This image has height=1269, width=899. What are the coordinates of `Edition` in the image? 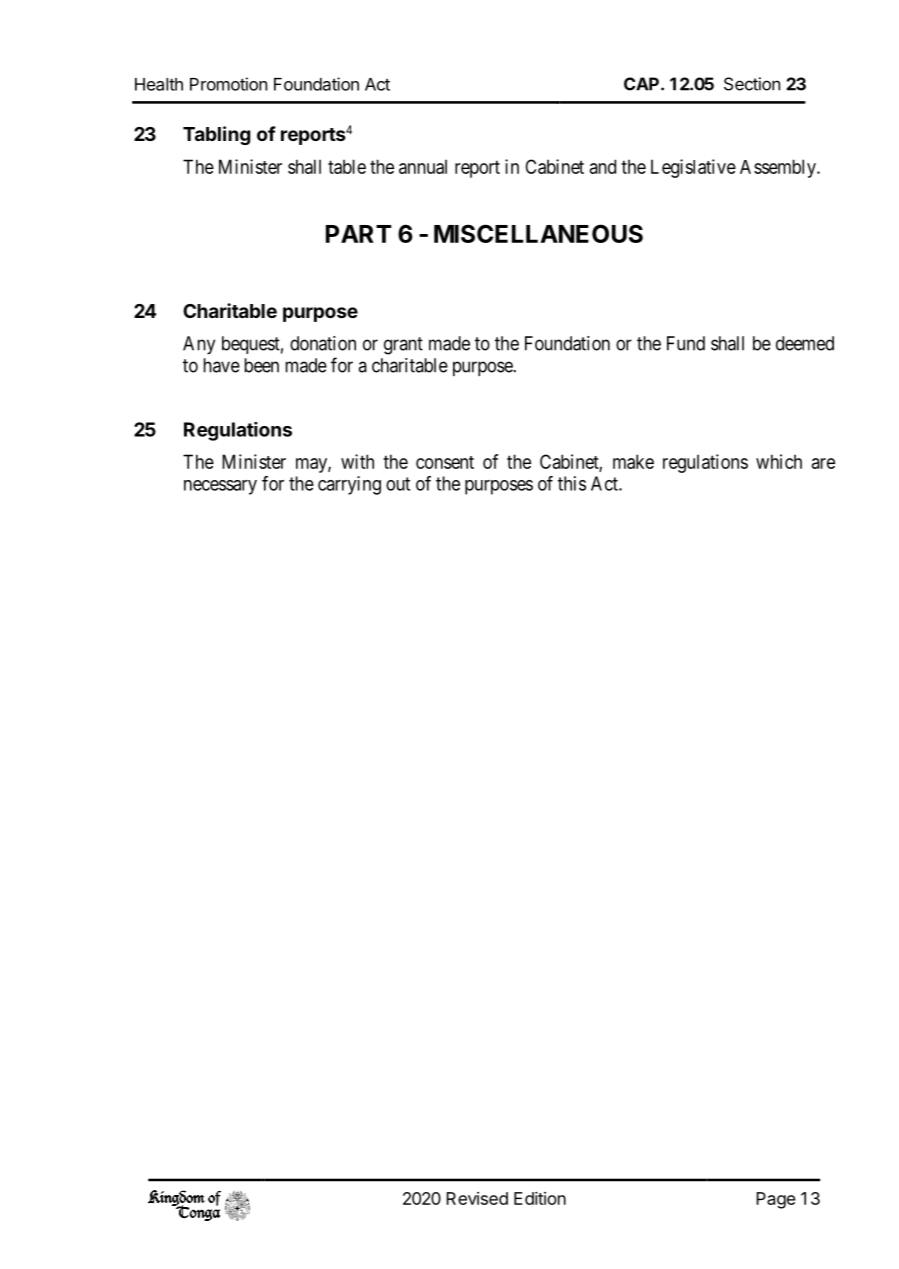 It's located at (540, 1198).
